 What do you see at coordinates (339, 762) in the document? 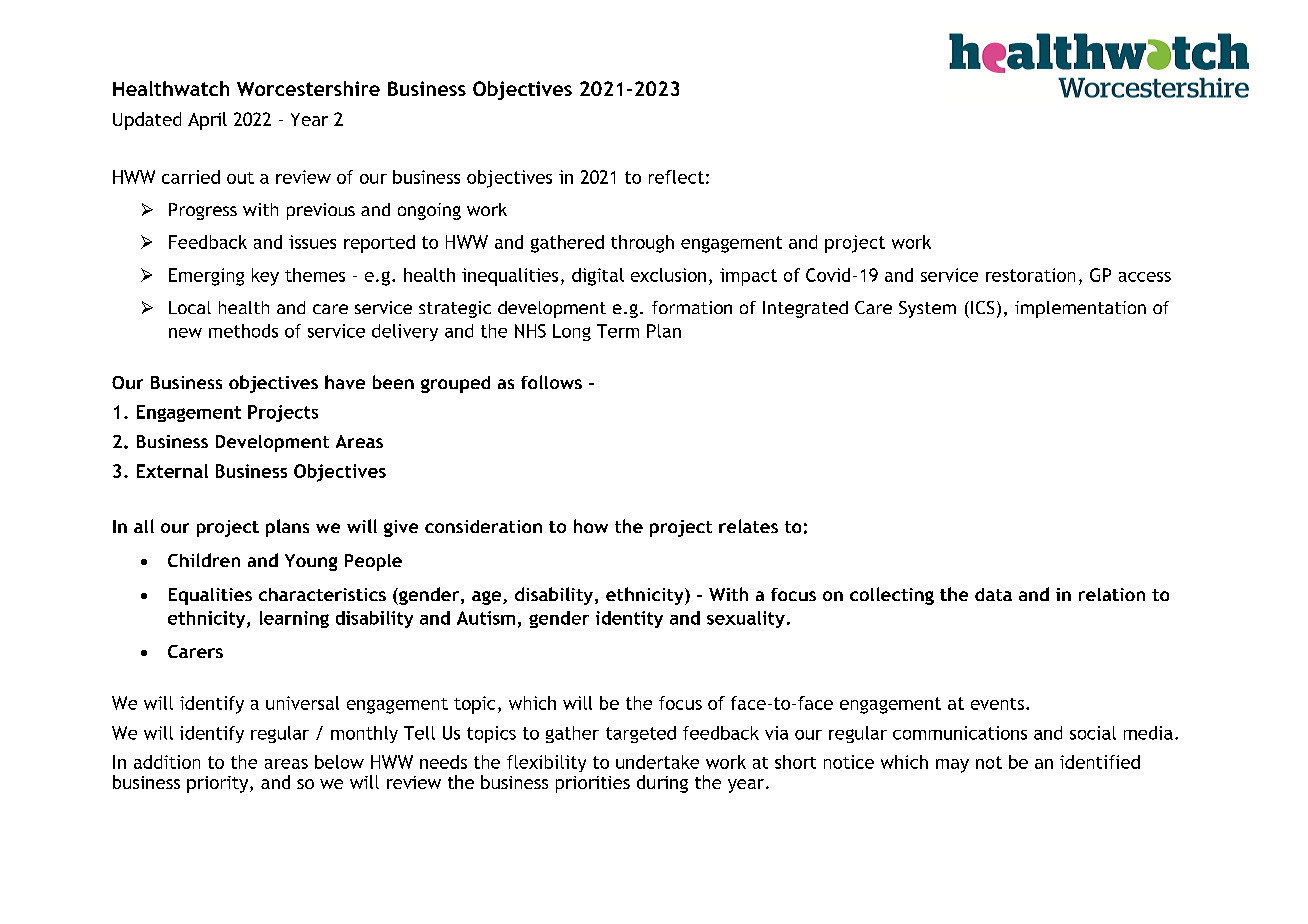
I see `below` at bounding box center [339, 762].
